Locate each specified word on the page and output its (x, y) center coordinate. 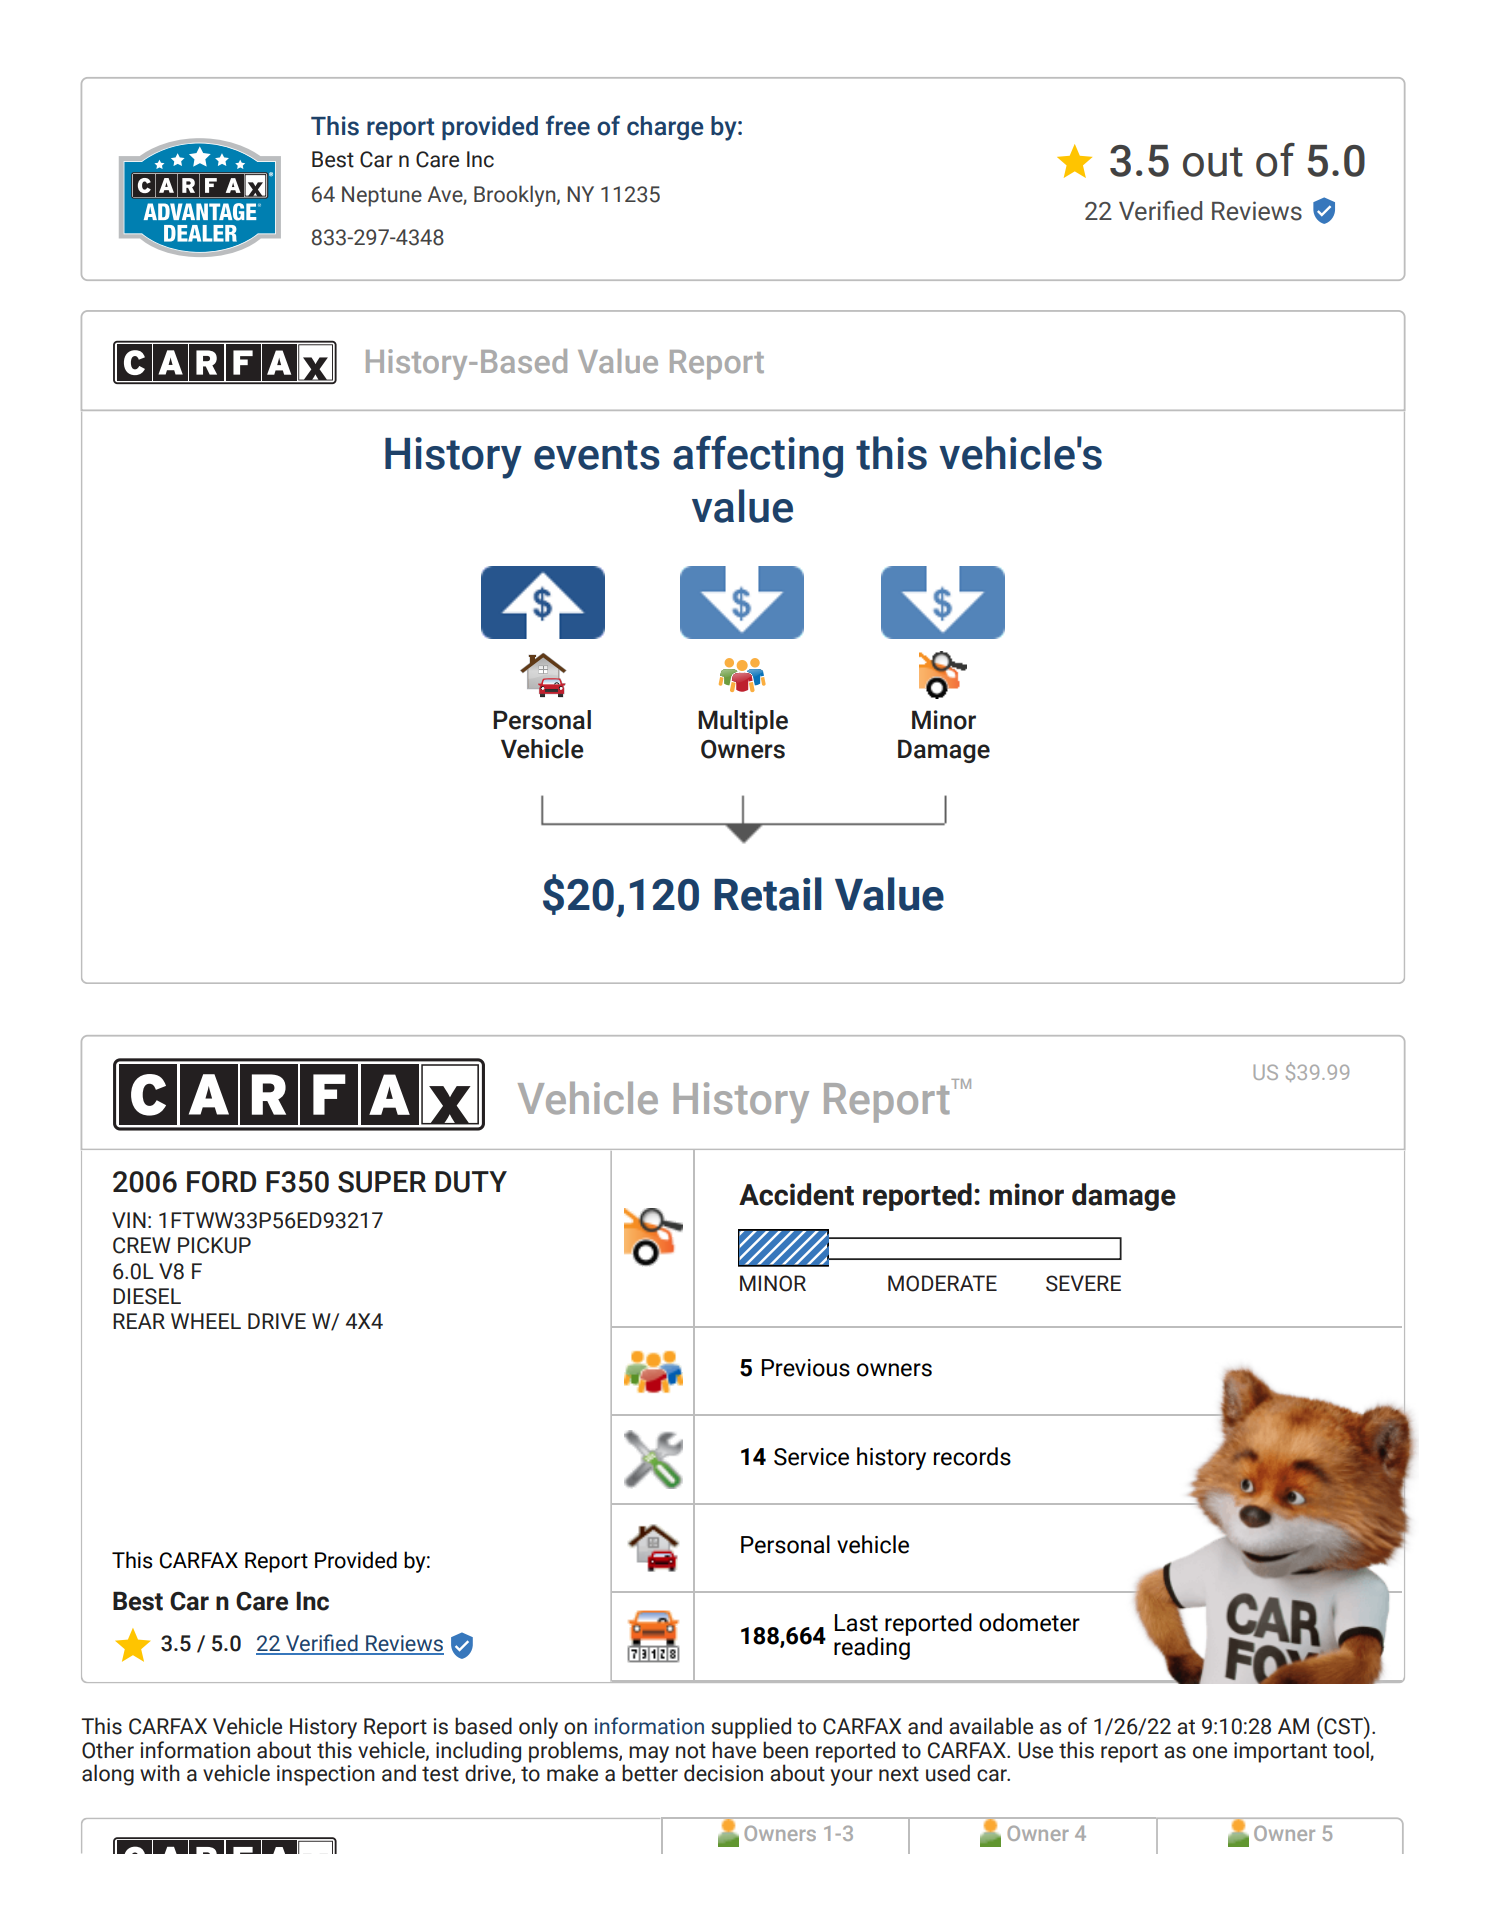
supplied (751, 1728)
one (1210, 1752)
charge (665, 128)
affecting (758, 457)
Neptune (382, 196)
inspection (326, 1775)
